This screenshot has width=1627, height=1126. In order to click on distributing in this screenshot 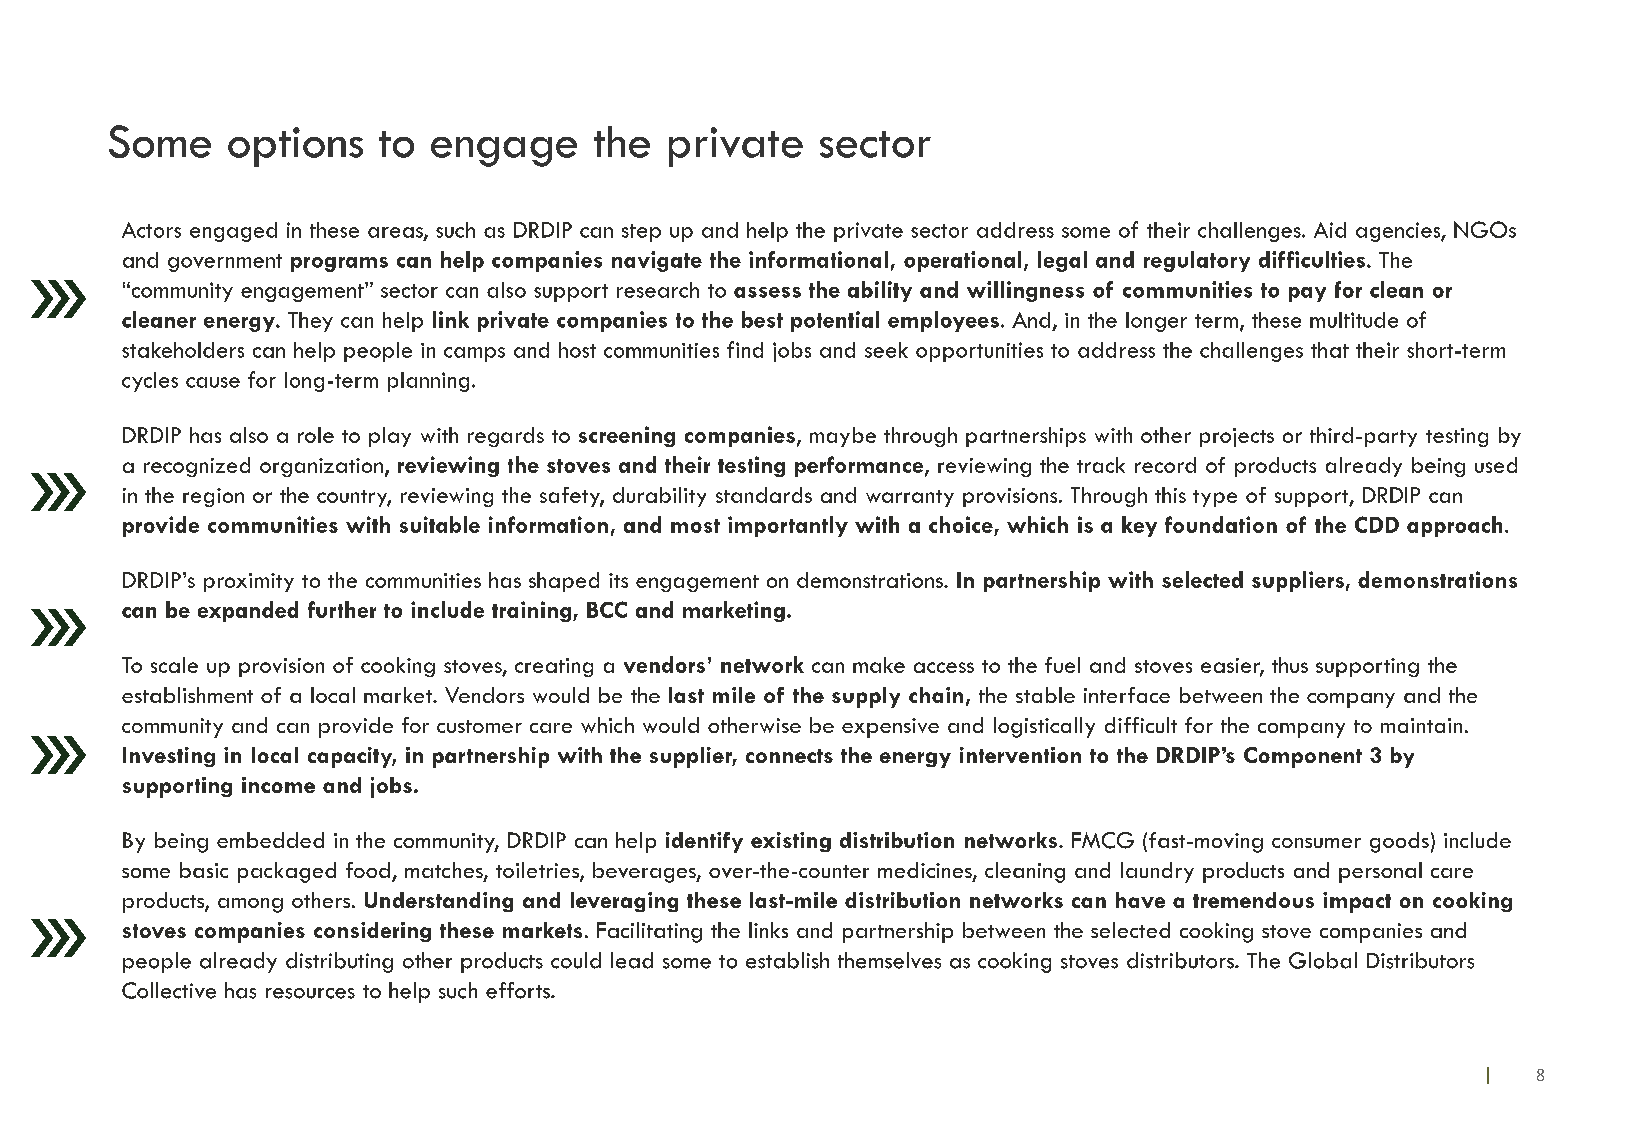, I will do `click(339, 962)`.
